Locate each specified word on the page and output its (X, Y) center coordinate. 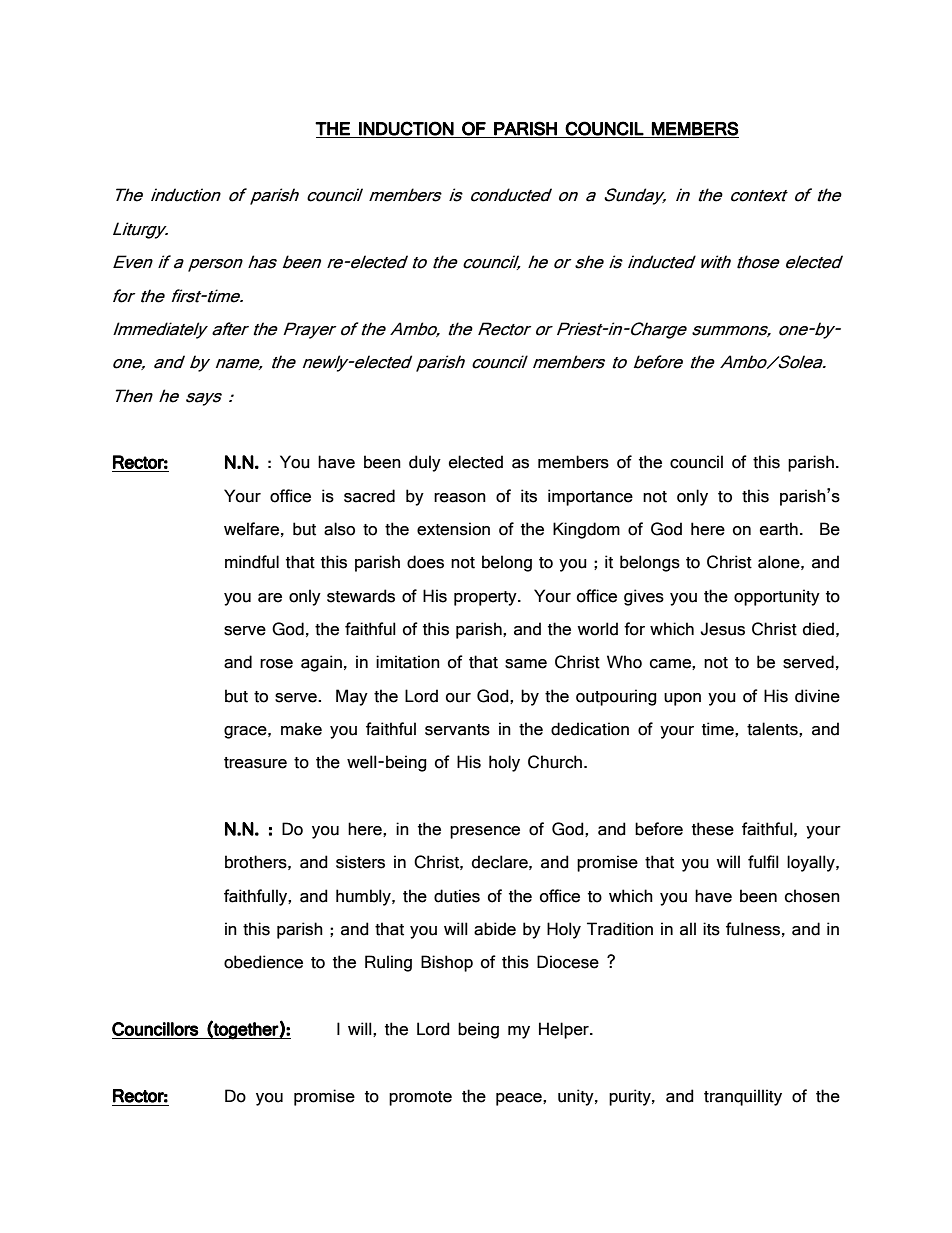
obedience (263, 962)
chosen (812, 896)
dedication (590, 729)
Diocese (568, 962)
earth (779, 529)
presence (485, 832)
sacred (369, 496)
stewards (361, 596)
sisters (360, 862)
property (486, 598)
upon (682, 699)
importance (590, 497)
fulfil (763, 862)
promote (420, 1098)
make (301, 729)
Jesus (722, 629)
